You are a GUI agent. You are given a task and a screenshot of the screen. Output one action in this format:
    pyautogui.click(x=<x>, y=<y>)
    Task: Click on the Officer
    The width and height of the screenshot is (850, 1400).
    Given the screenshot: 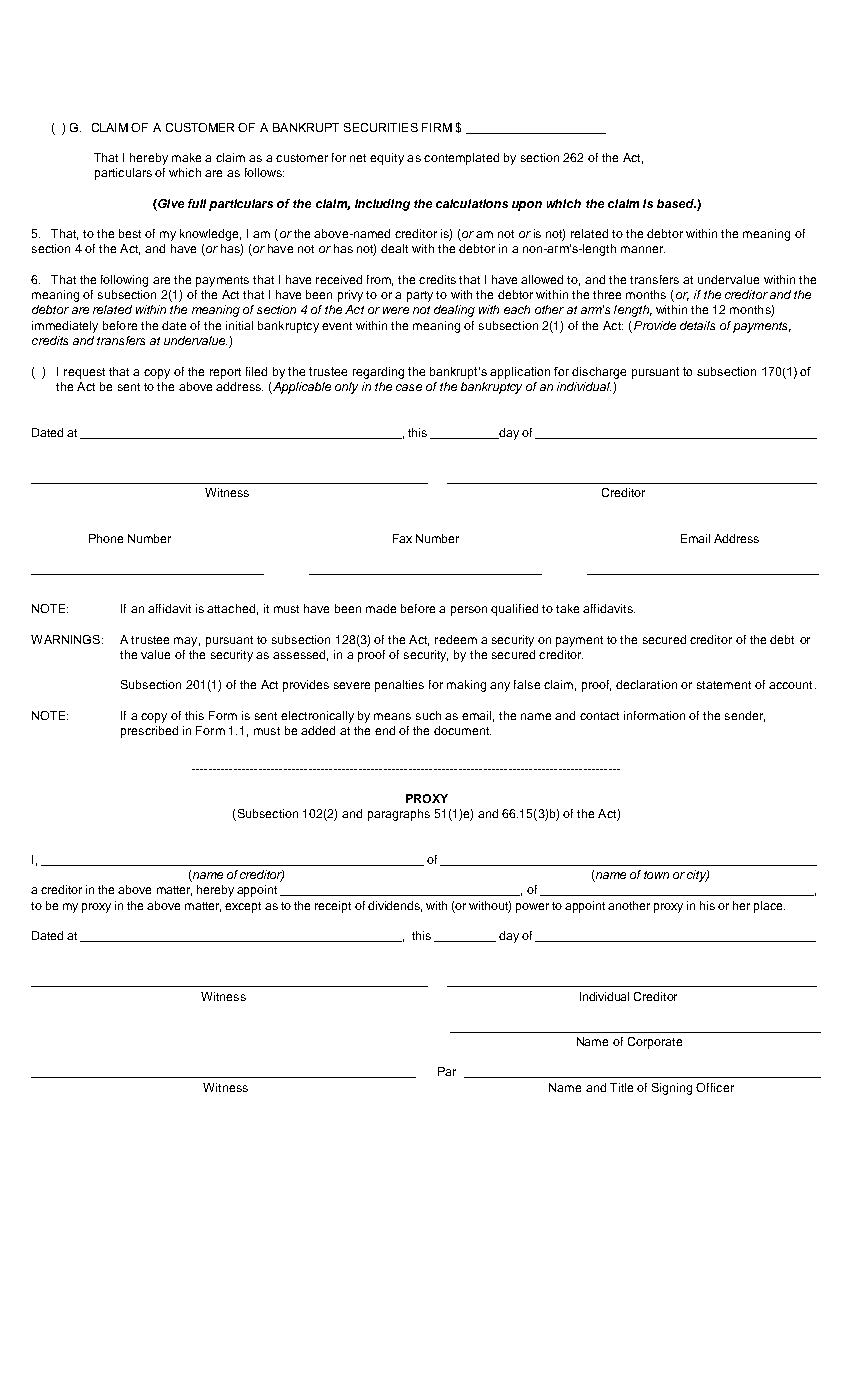 What is the action you would take?
    pyautogui.click(x=715, y=1087)
